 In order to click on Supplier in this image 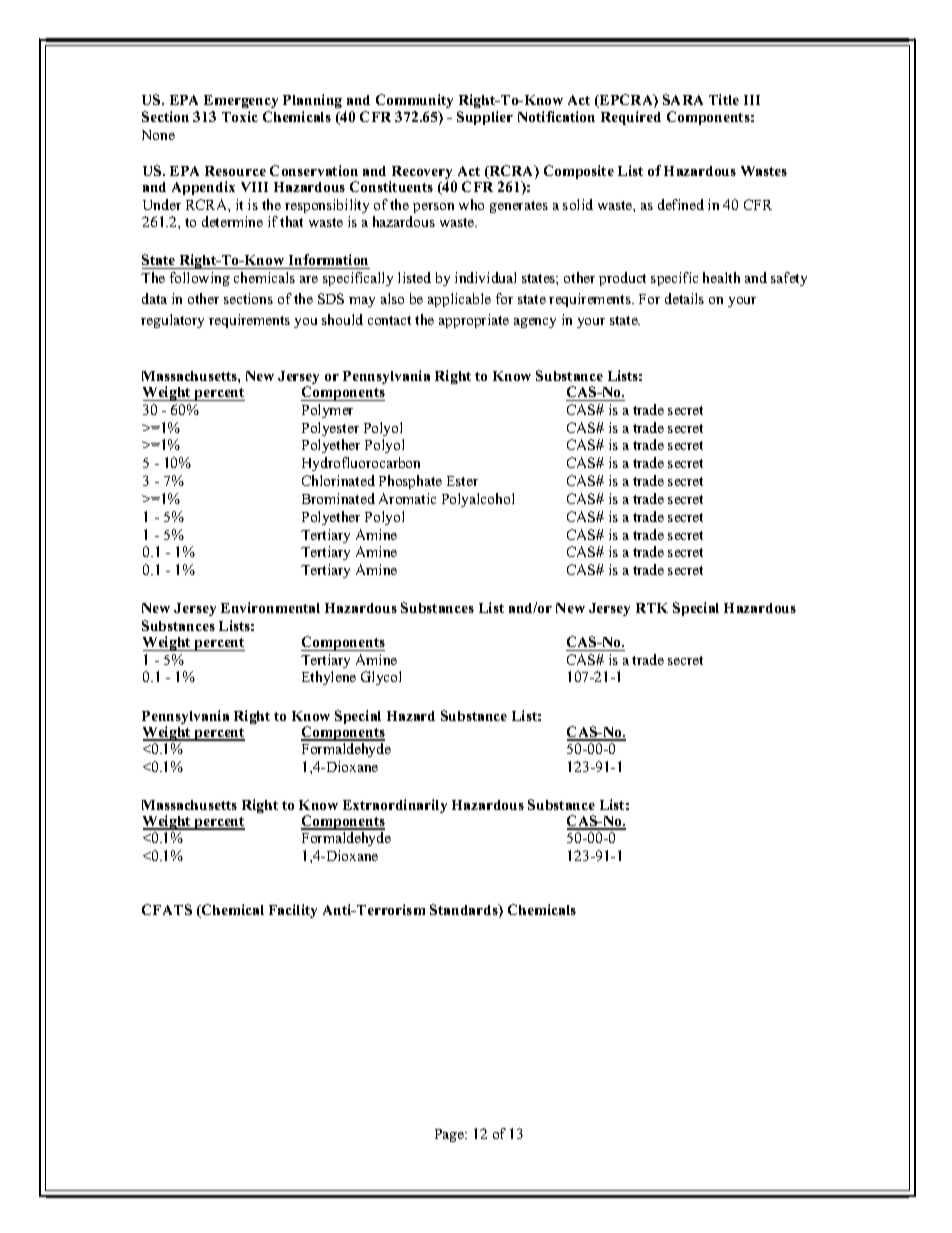, I will do `click(485, 118)`.
